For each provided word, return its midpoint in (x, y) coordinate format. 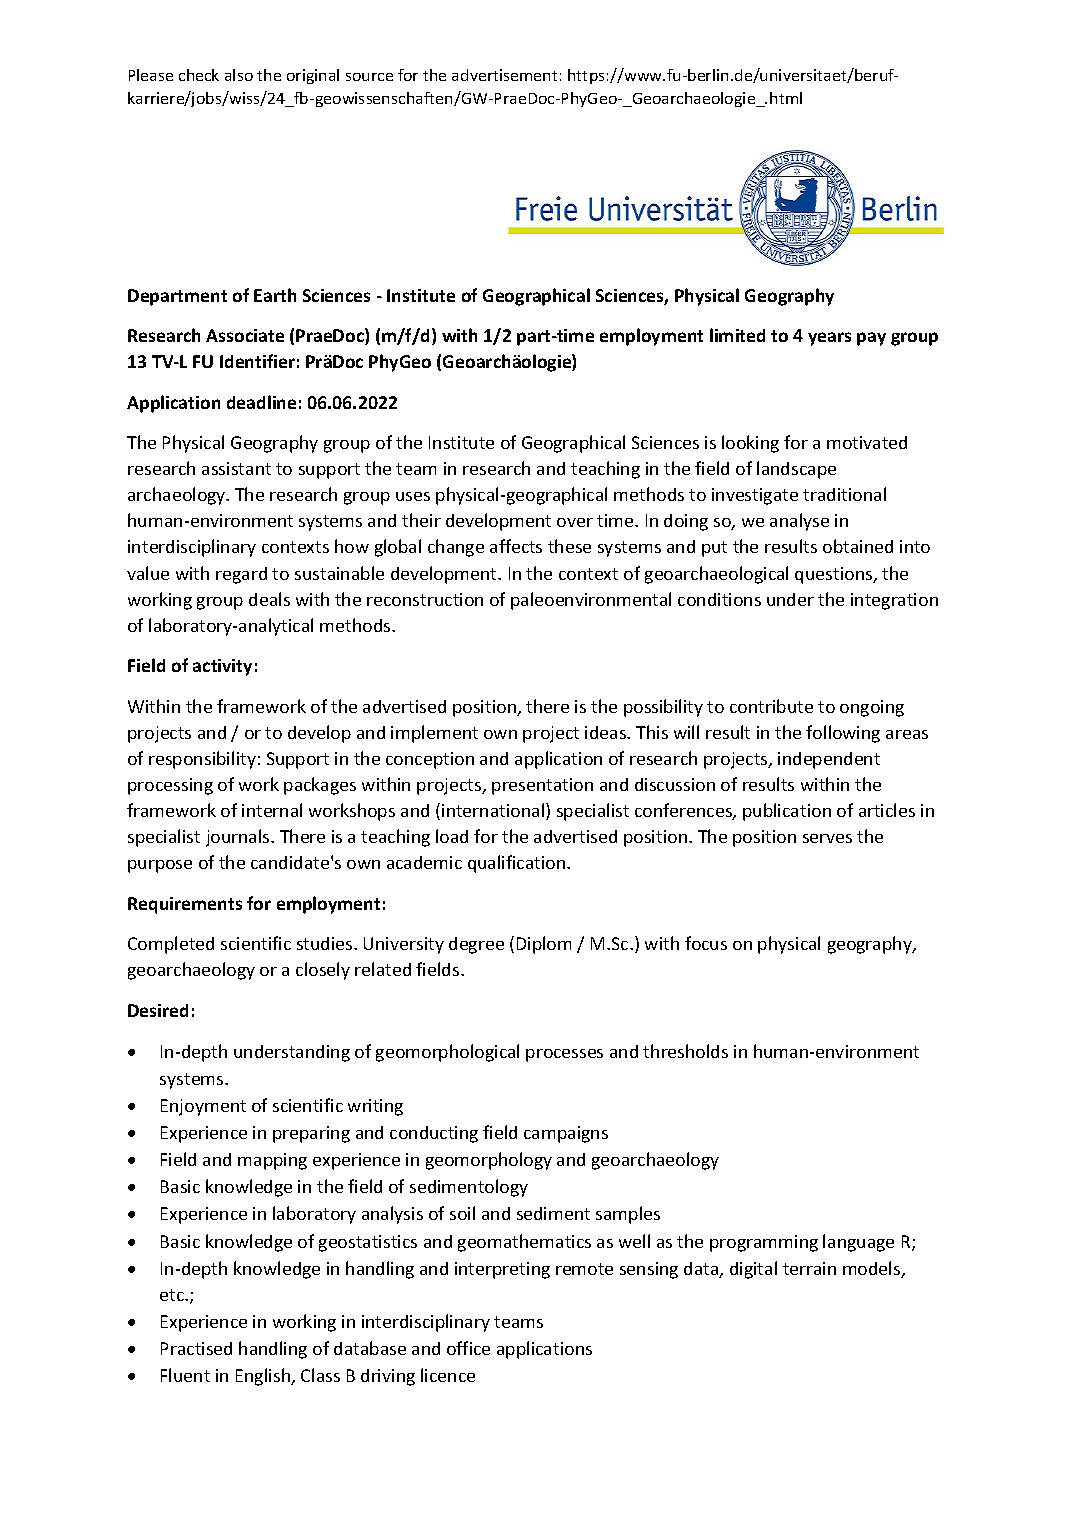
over (575, 522)
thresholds (685, 1051)
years (829, 339)
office (468, 1348)
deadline (261, 402)
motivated (867, 442)
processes (564, 1055)
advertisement (504, 75)
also (239, 75)
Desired (158, 1010)
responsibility (202, 760)
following (843, 734)
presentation (542, 786)
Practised (196, 1348)
